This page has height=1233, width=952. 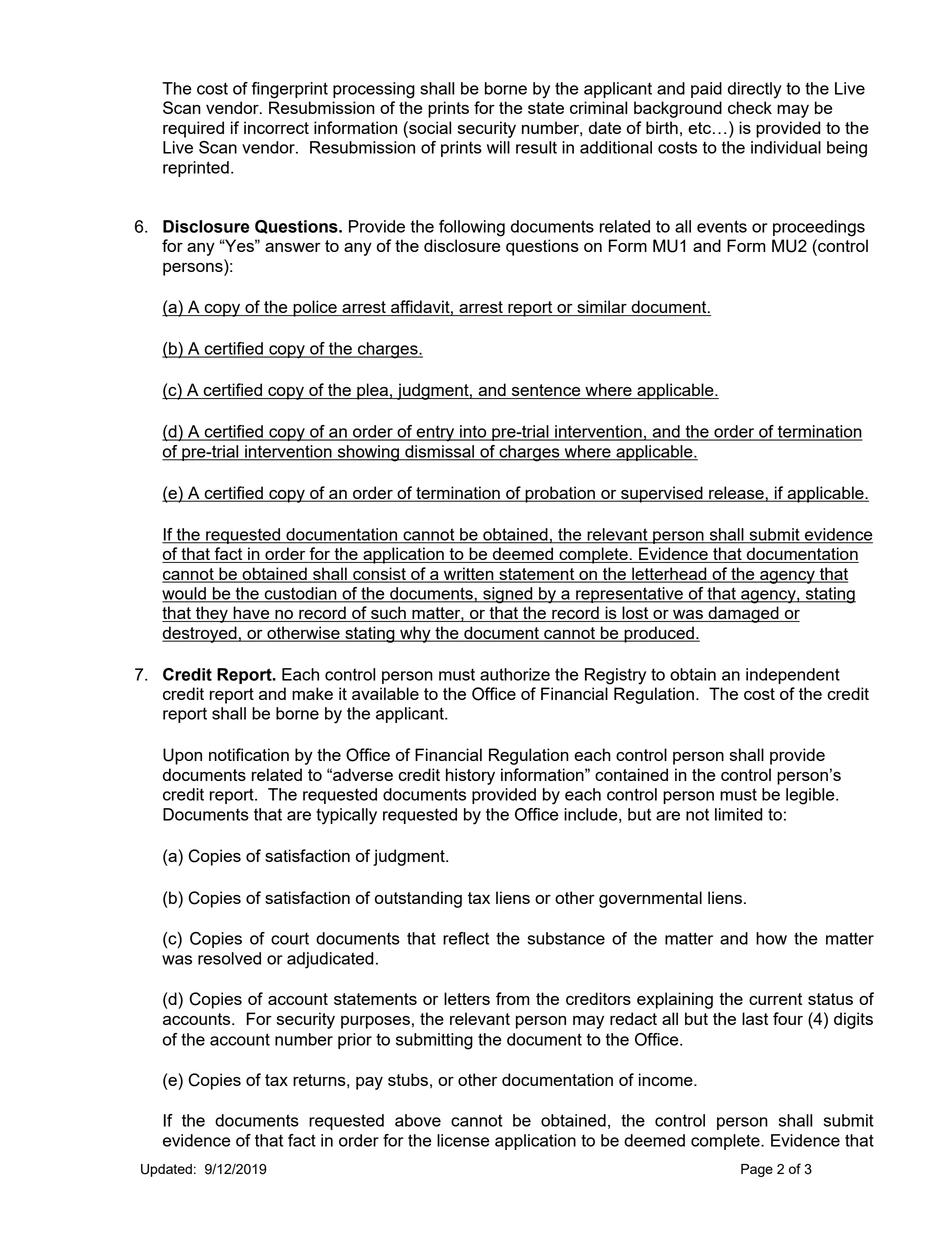 I want to click on incorrect, so click(x=276, y=127).
